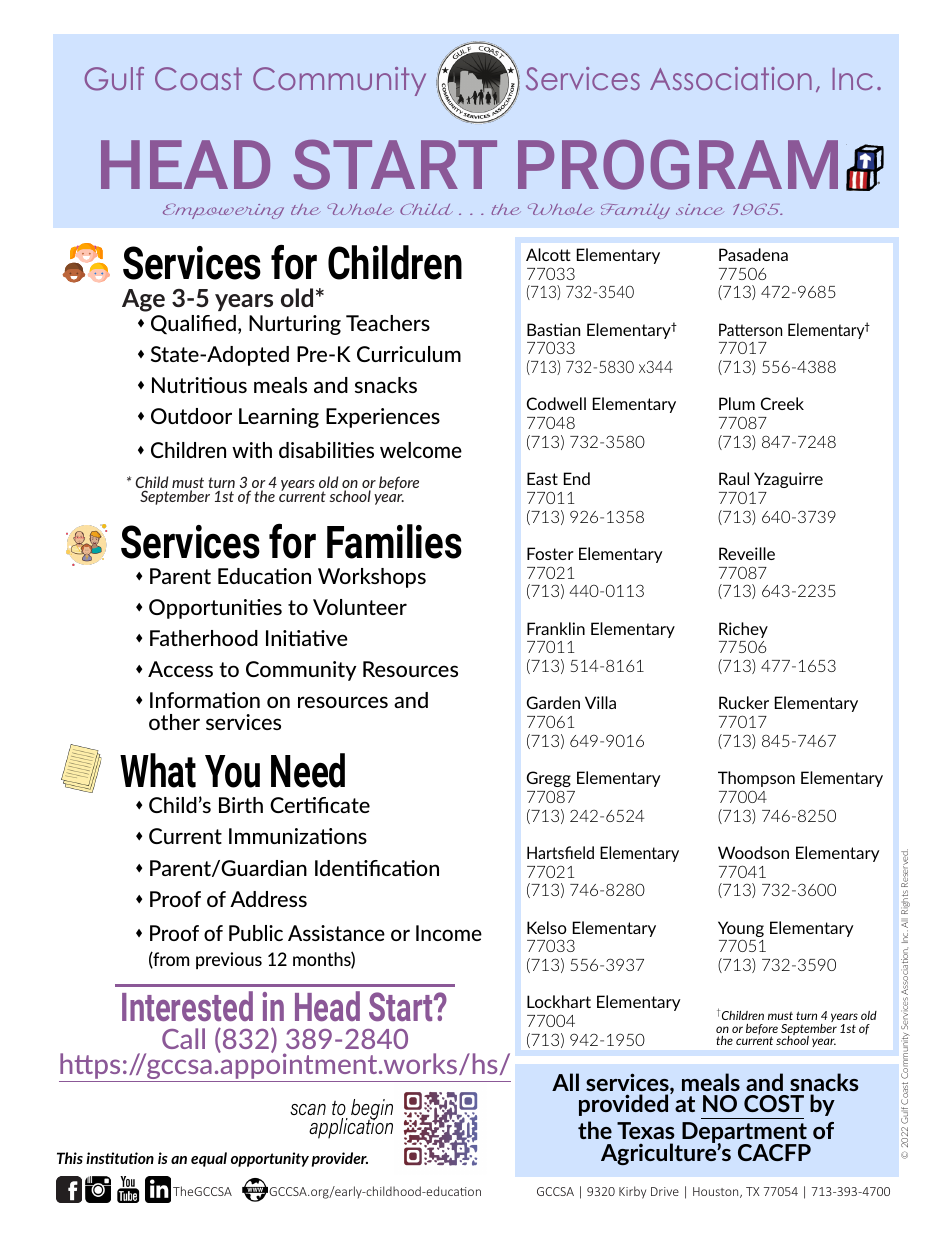 This screenshot has width=952, height=1233. What do you see at coordinates (143, 300) in the screenshot?
I see `Age` at bounding box center [143, 300].
